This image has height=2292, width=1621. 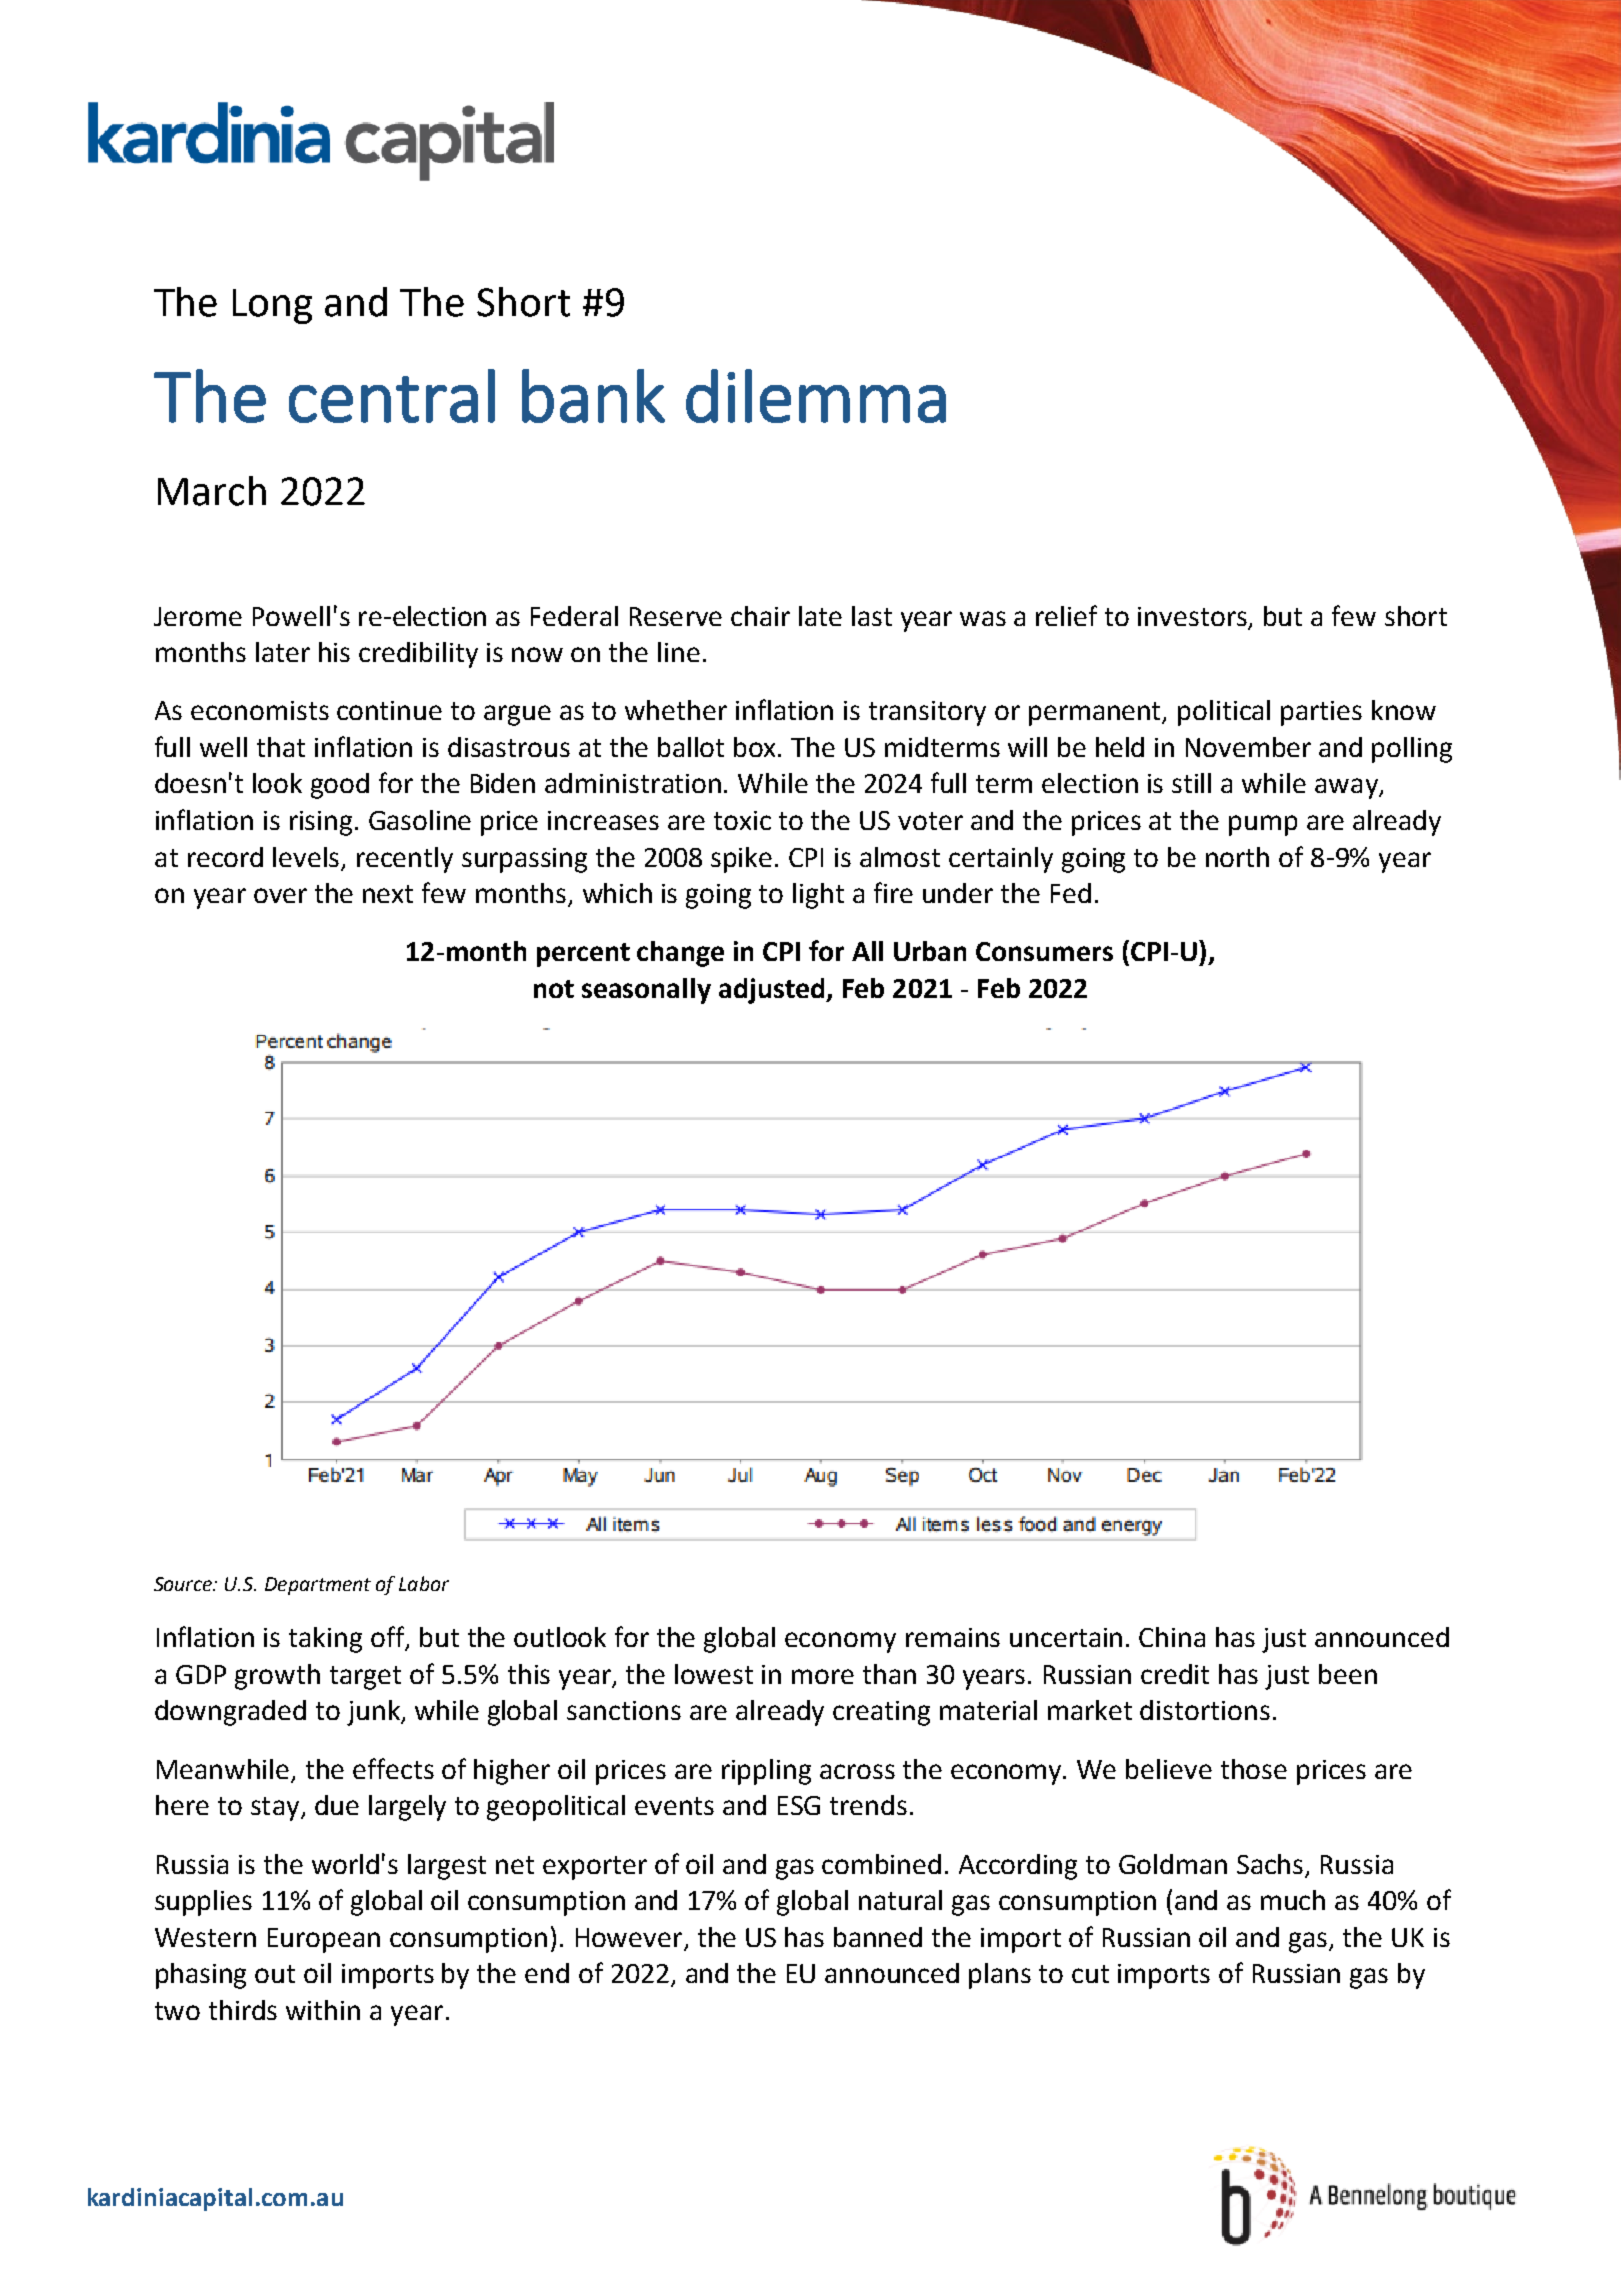 What do you see at coordinates (392, 396) in the image?
I see `central` at bounding box center [392, 396].
